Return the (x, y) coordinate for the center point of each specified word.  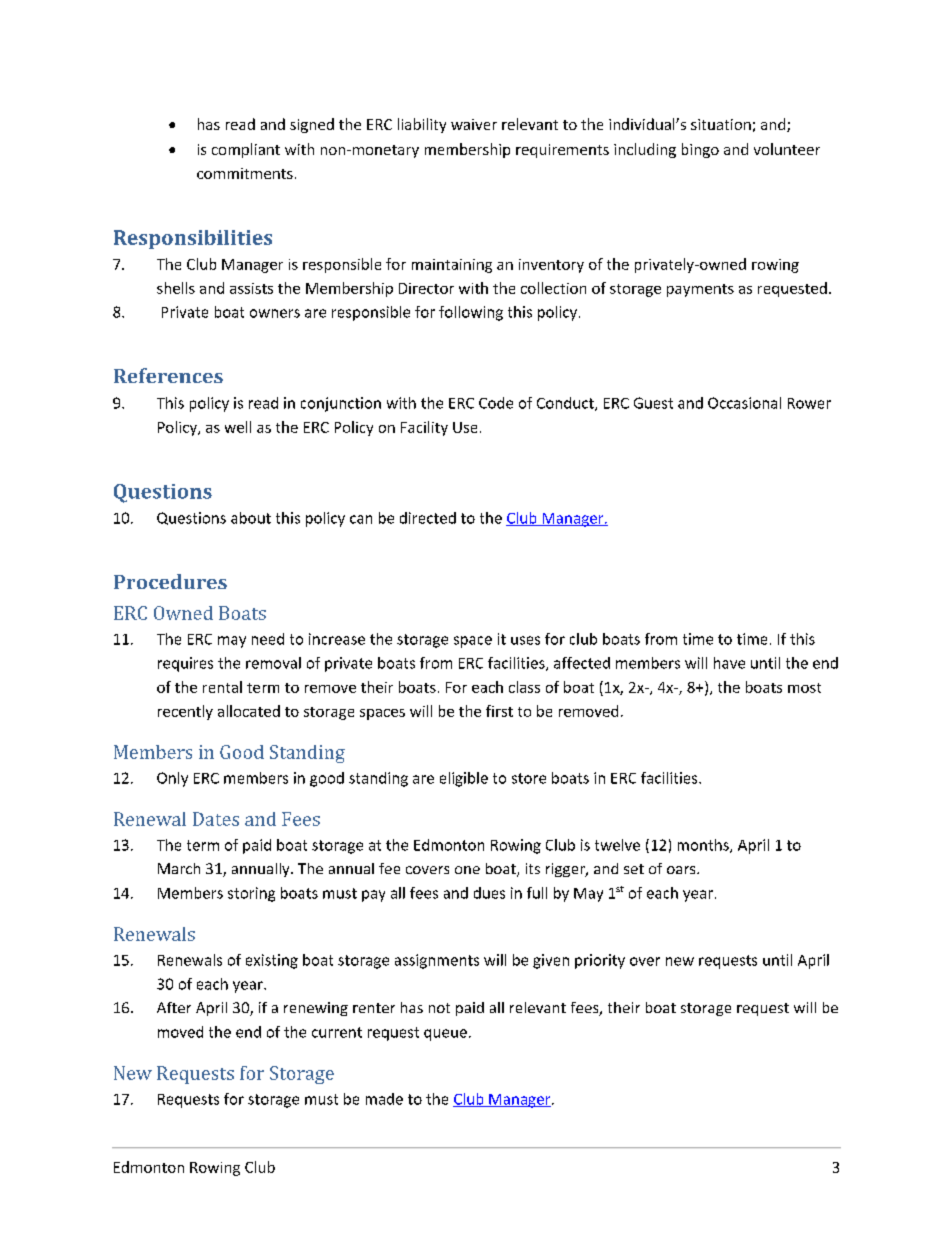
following (471, 313)
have (729, 663)
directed (428, 518)
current (337, 1032)
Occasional (744, 403)
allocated (249, 711)
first (499, 711)
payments (700, 290)
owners (275, 313)
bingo (700, 150)
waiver (474, 124)
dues (489, 893)
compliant (246, 150)
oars (682, 870)
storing (251, 894)
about (251, 518)
